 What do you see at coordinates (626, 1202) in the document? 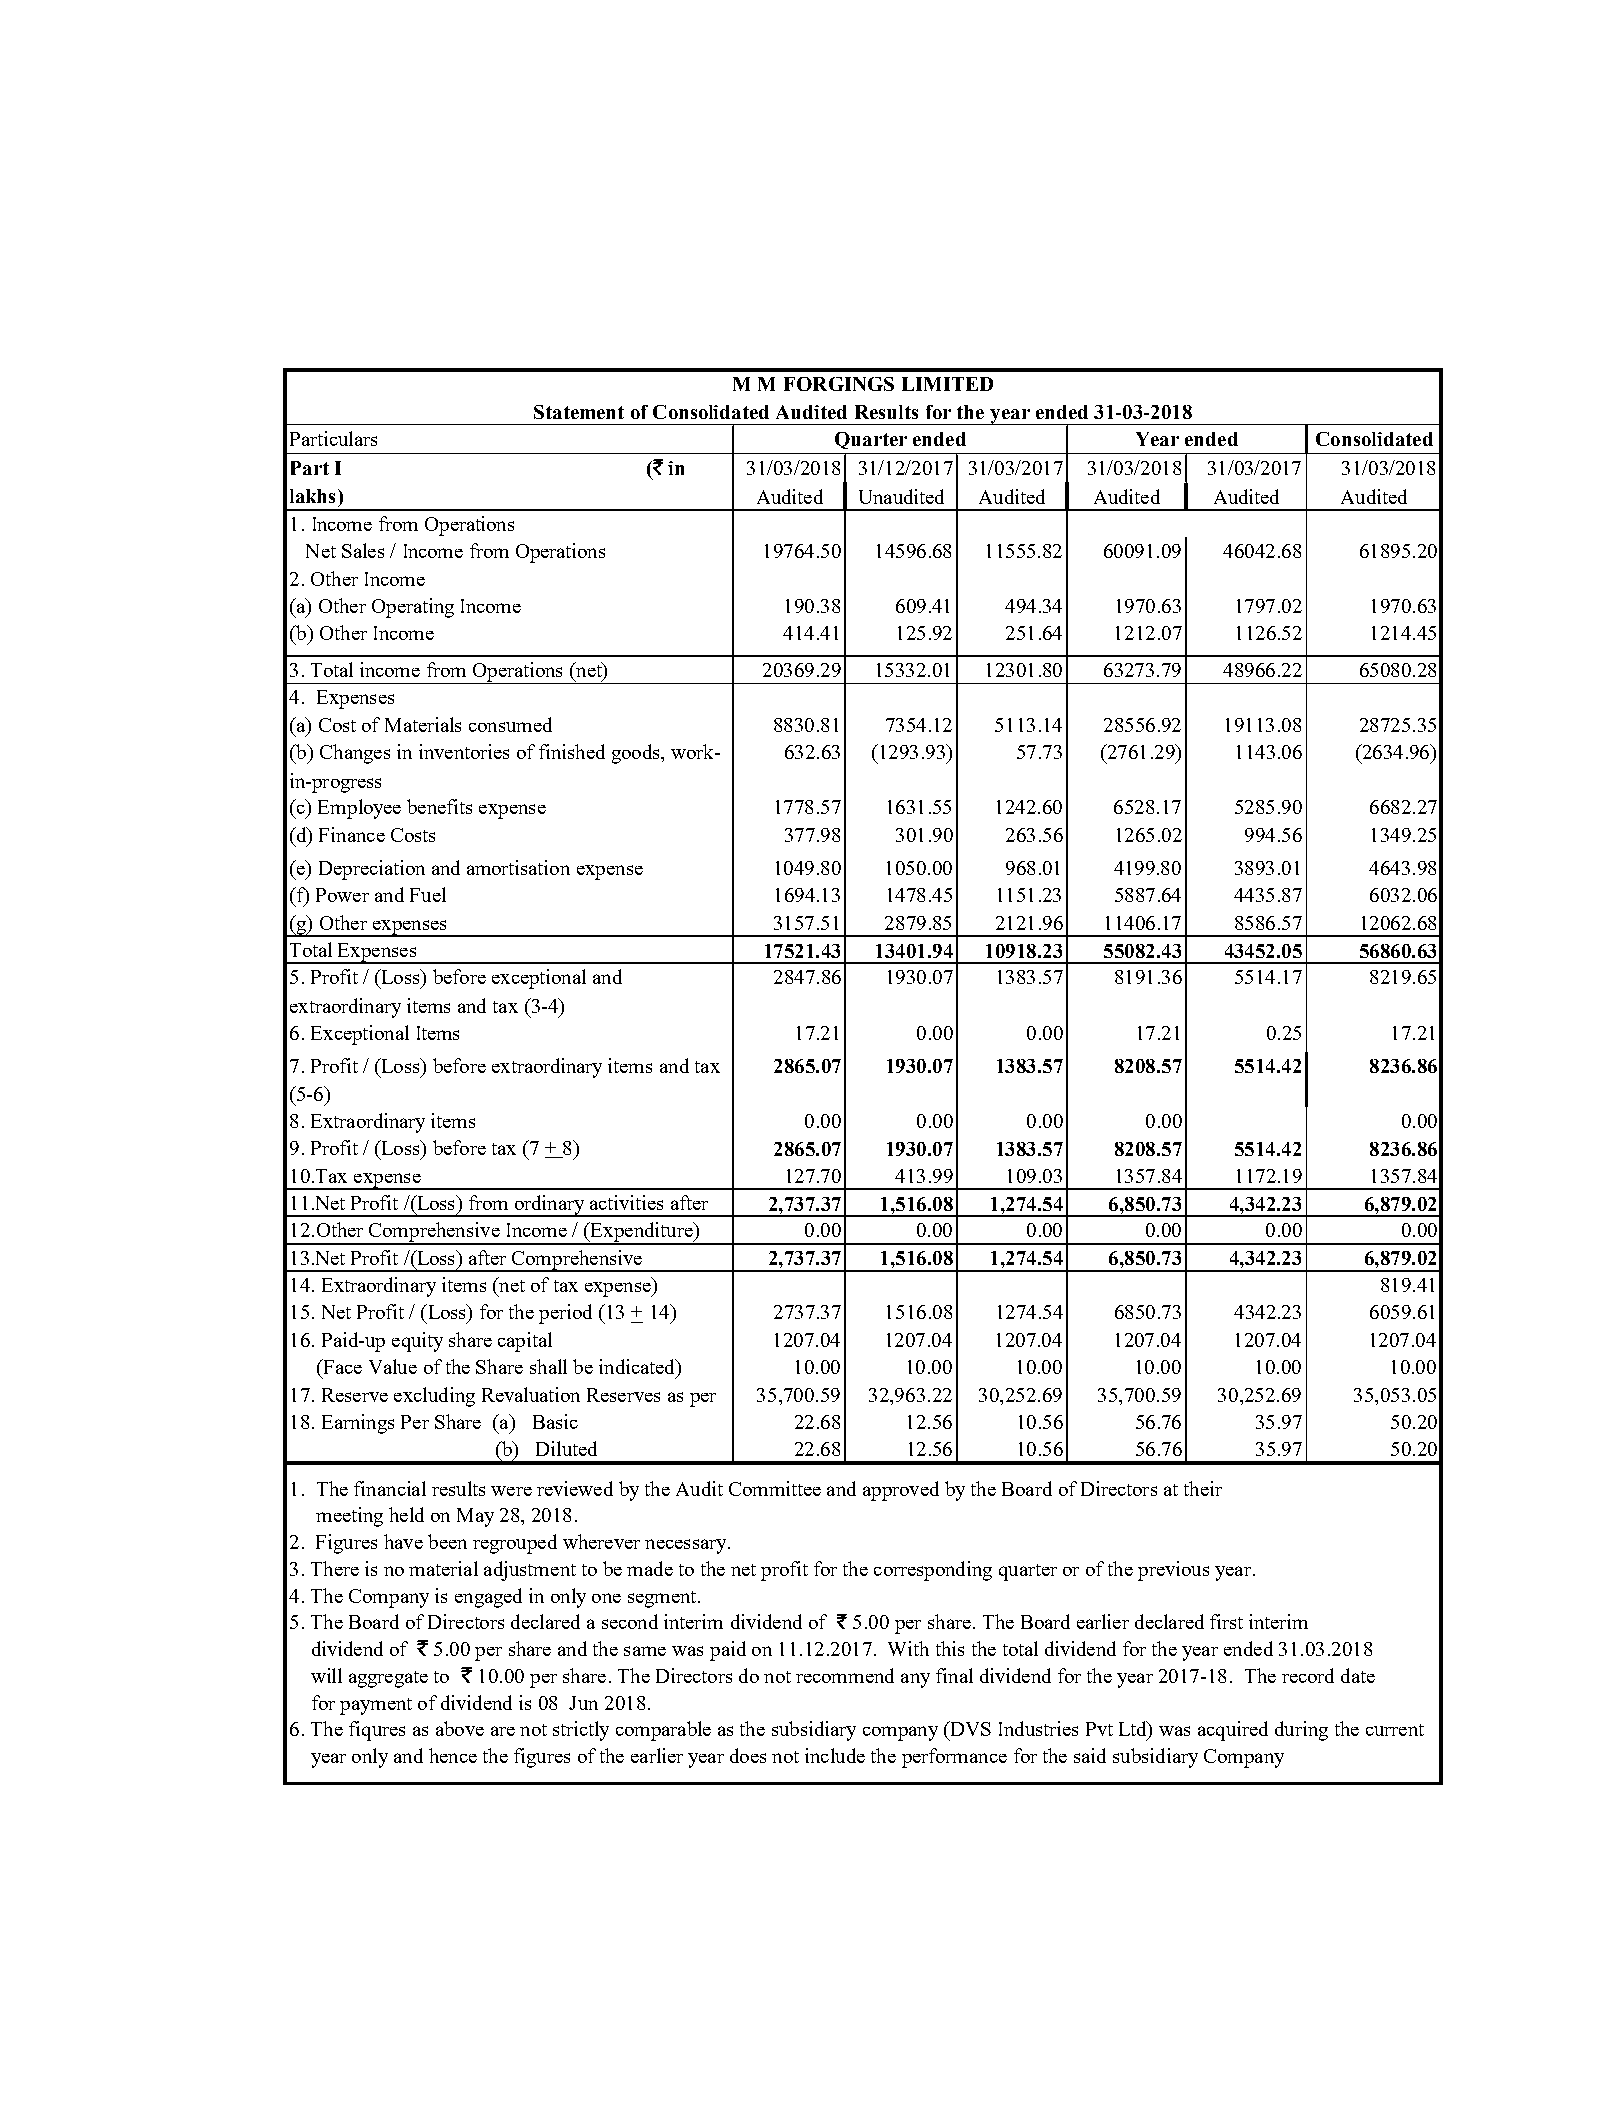
I see `activities` at bounding box center [626, 1202].
